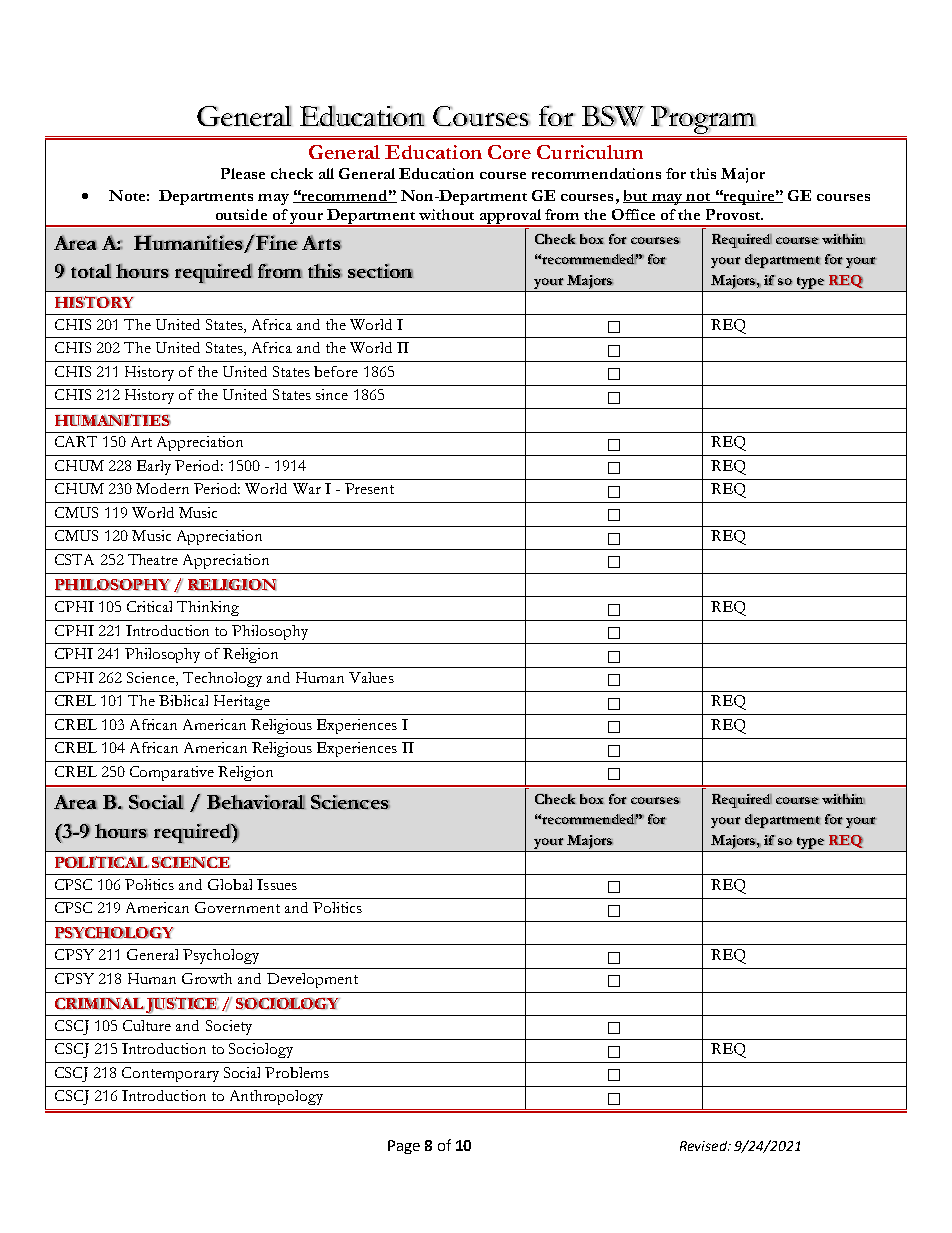 This screenshot has width=952, height=1233. I want to click on Critical, so click(149, 606).
